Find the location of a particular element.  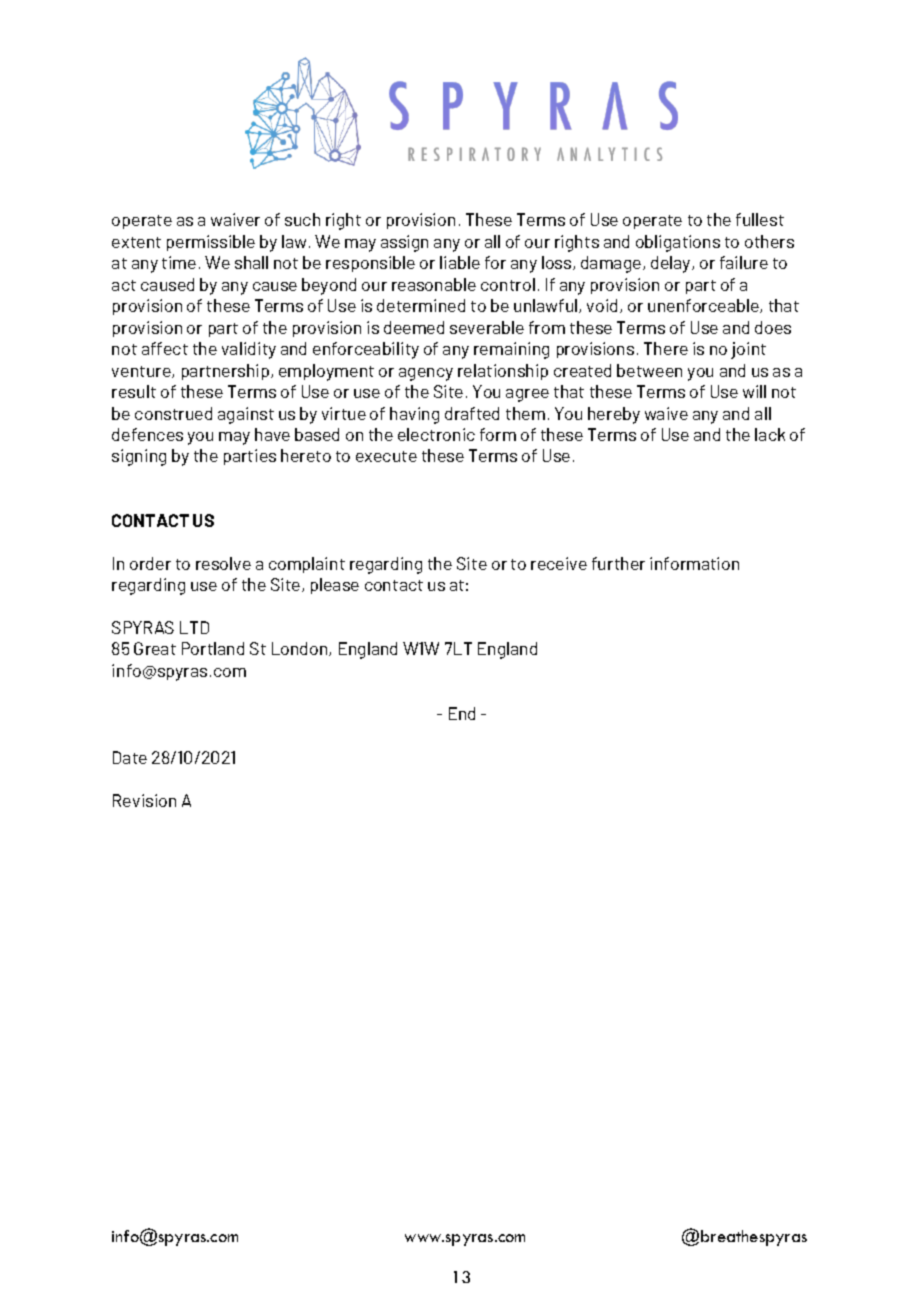

electronic is located at coordinates (436, 434).
